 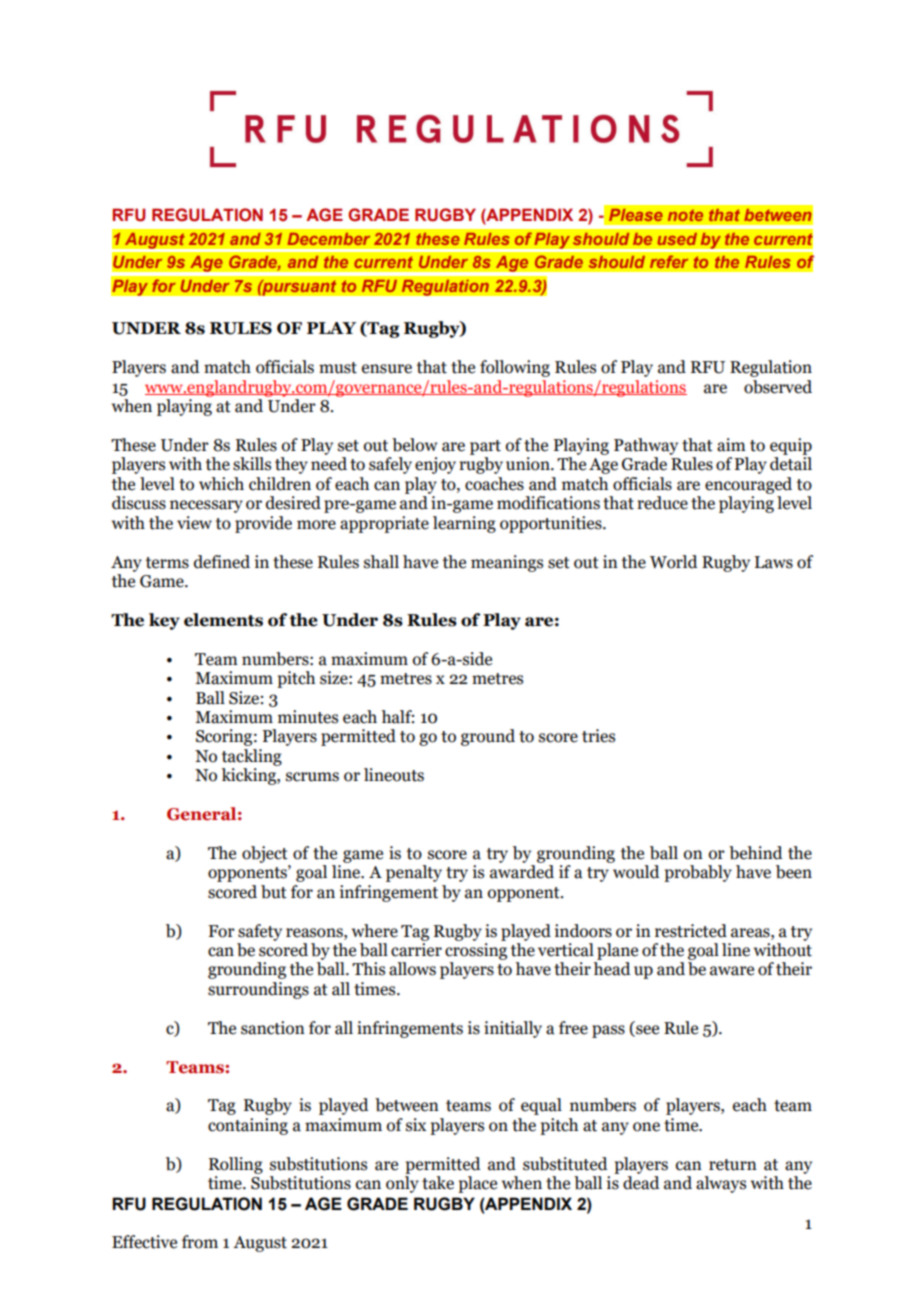 I want to click on used, so click(x=677, y=239).
